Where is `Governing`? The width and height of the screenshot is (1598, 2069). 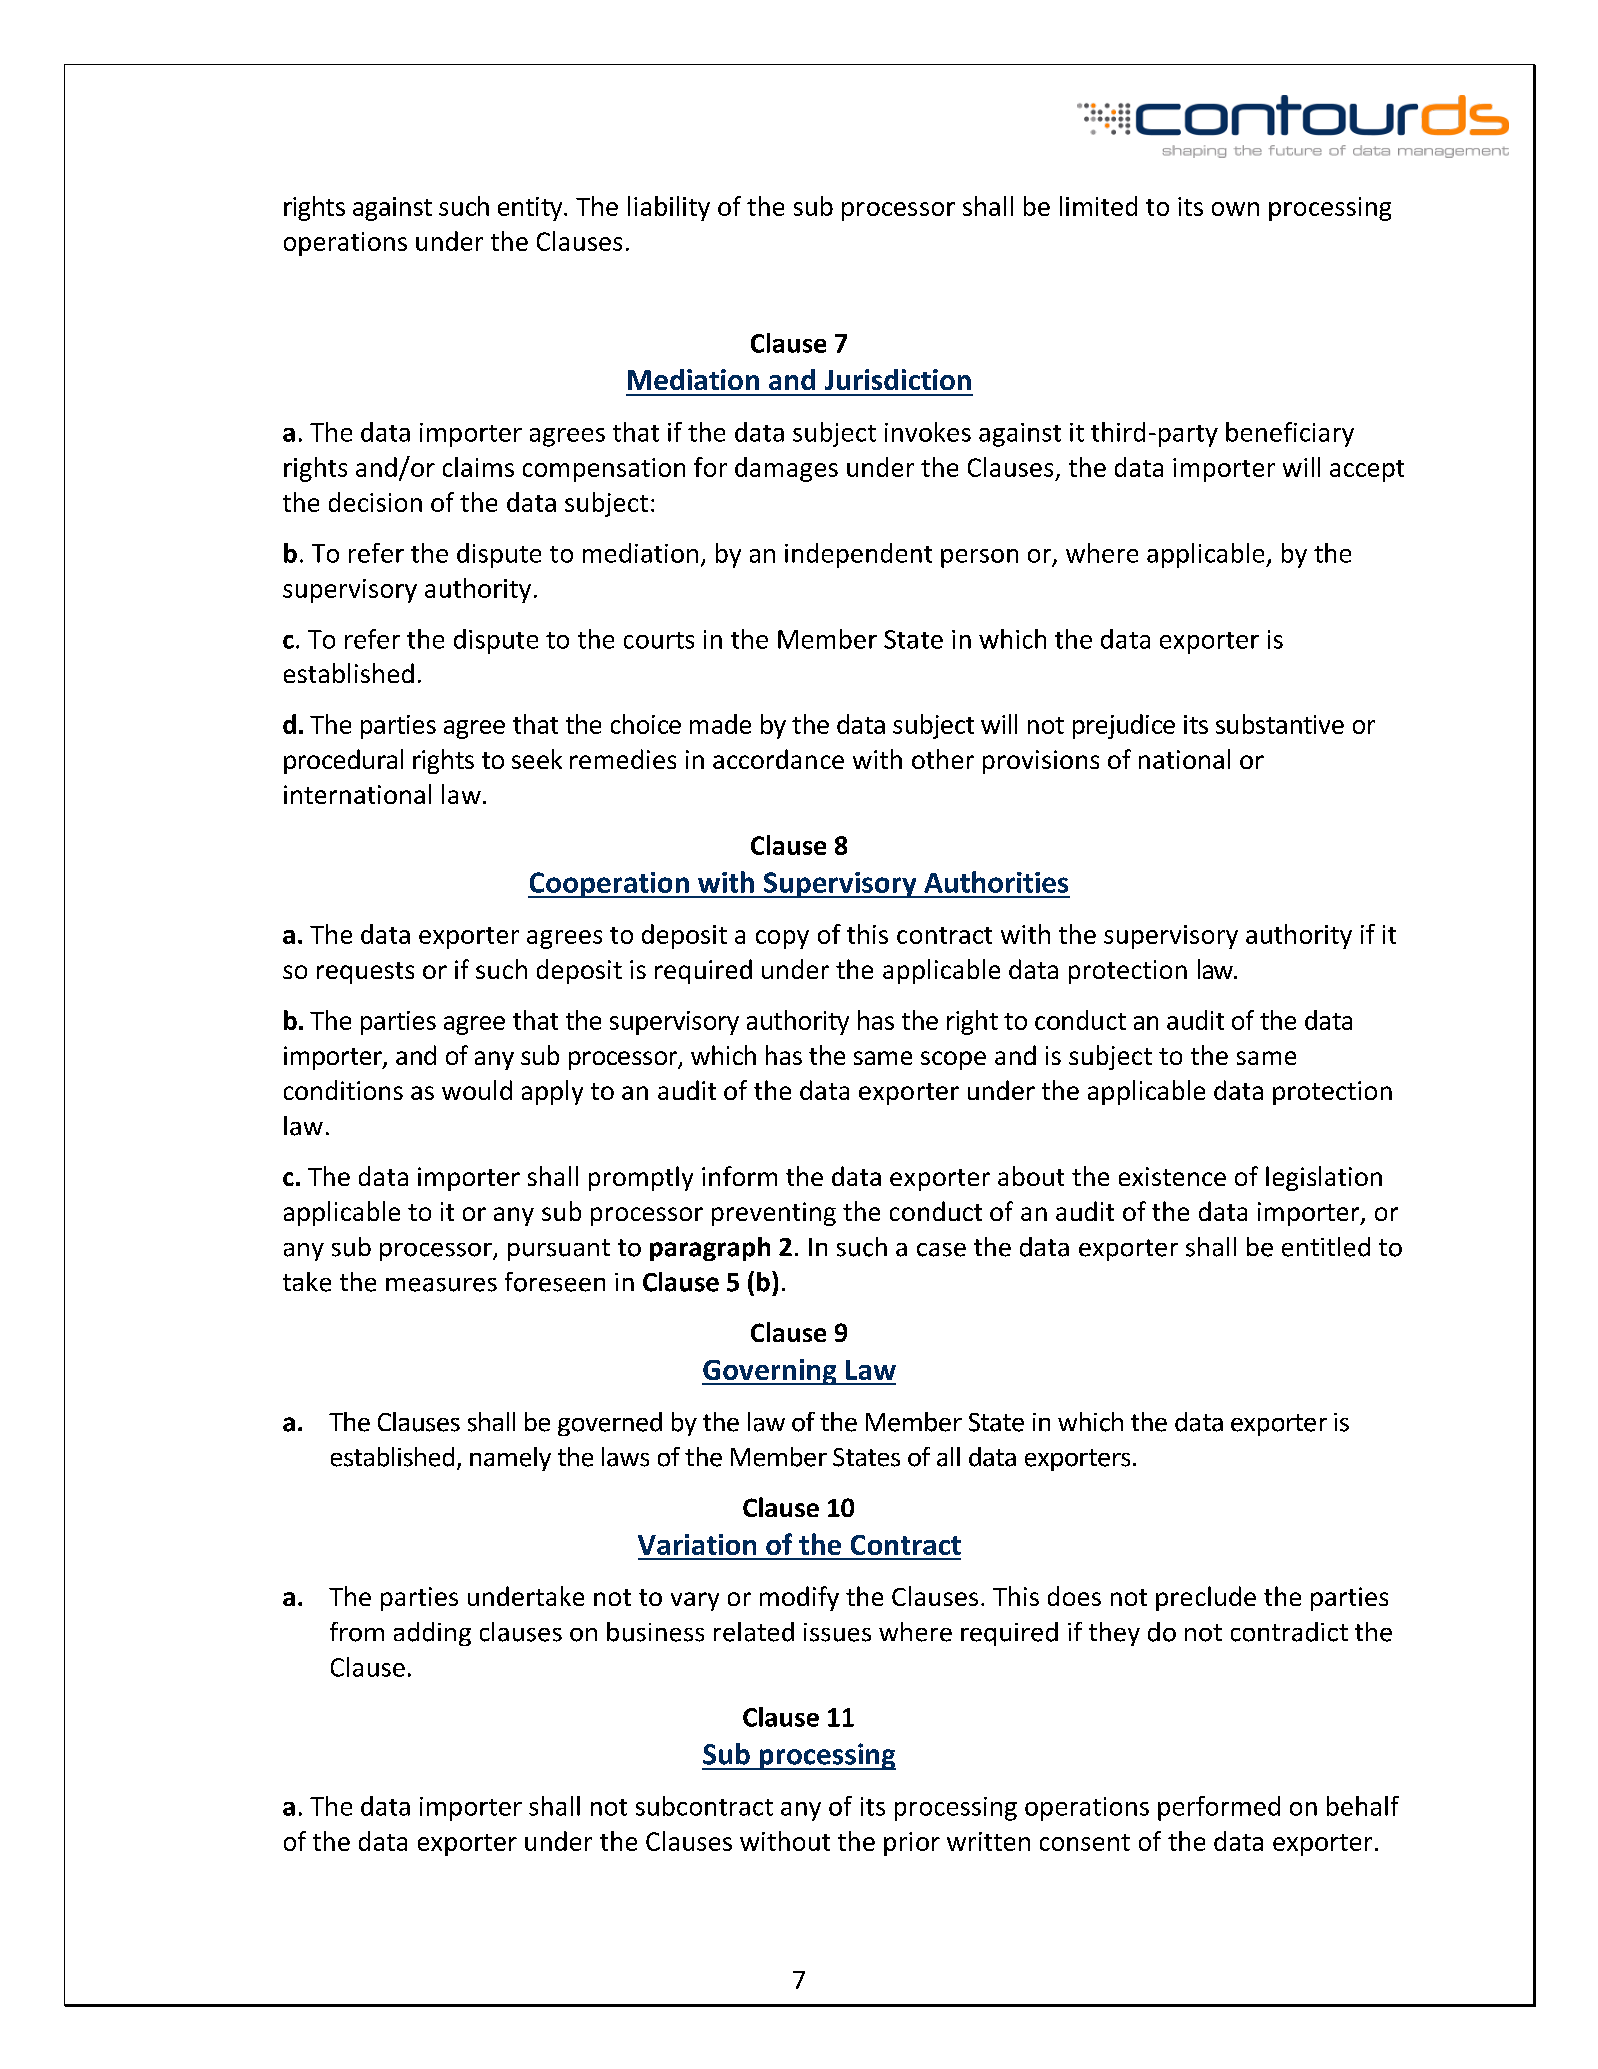 Governing is located at coordinates (770, 1372).
